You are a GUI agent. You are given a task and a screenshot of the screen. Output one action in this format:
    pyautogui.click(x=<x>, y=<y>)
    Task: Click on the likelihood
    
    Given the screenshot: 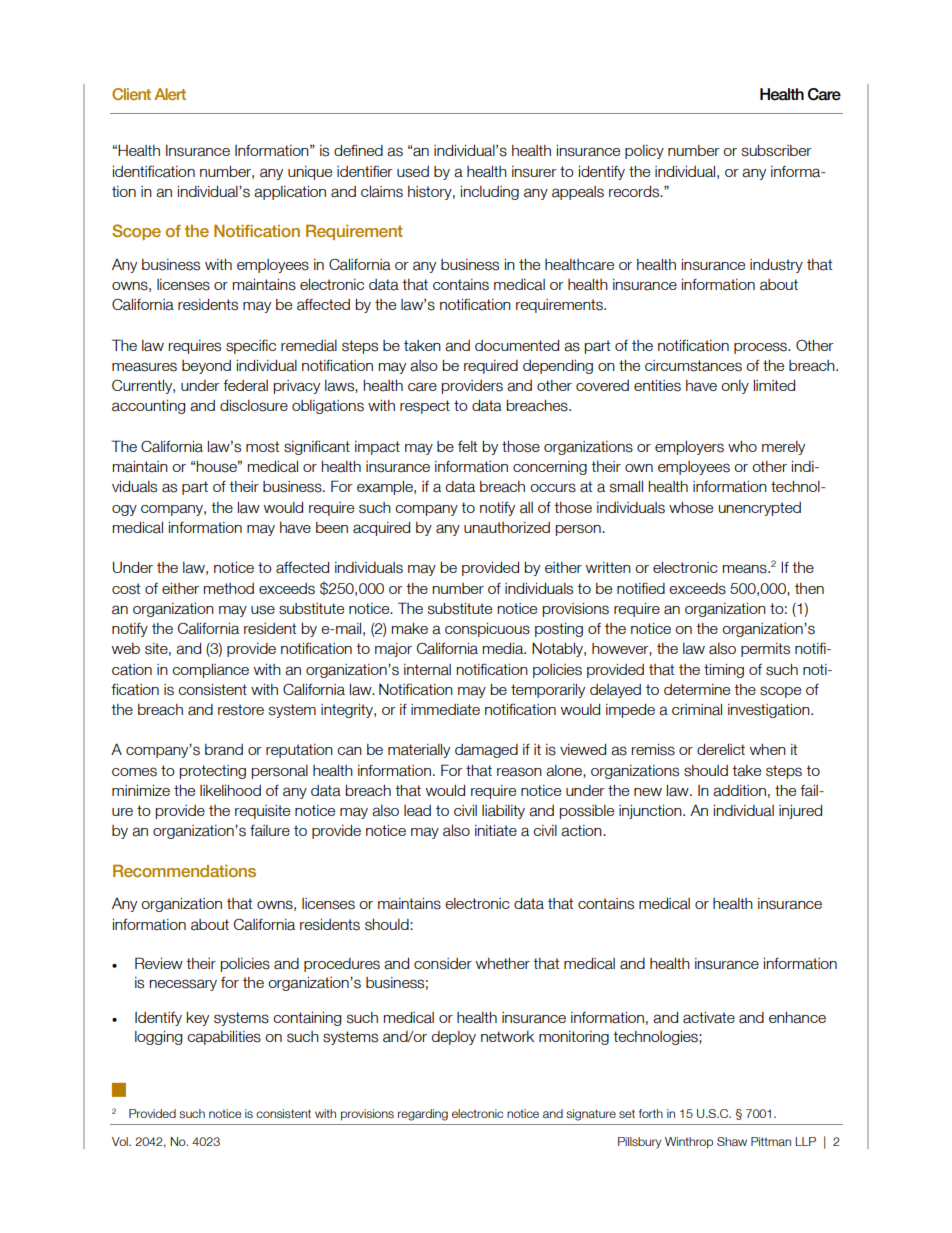 What is the action you would take?
    pyautogui.click(x=230, y=790)
